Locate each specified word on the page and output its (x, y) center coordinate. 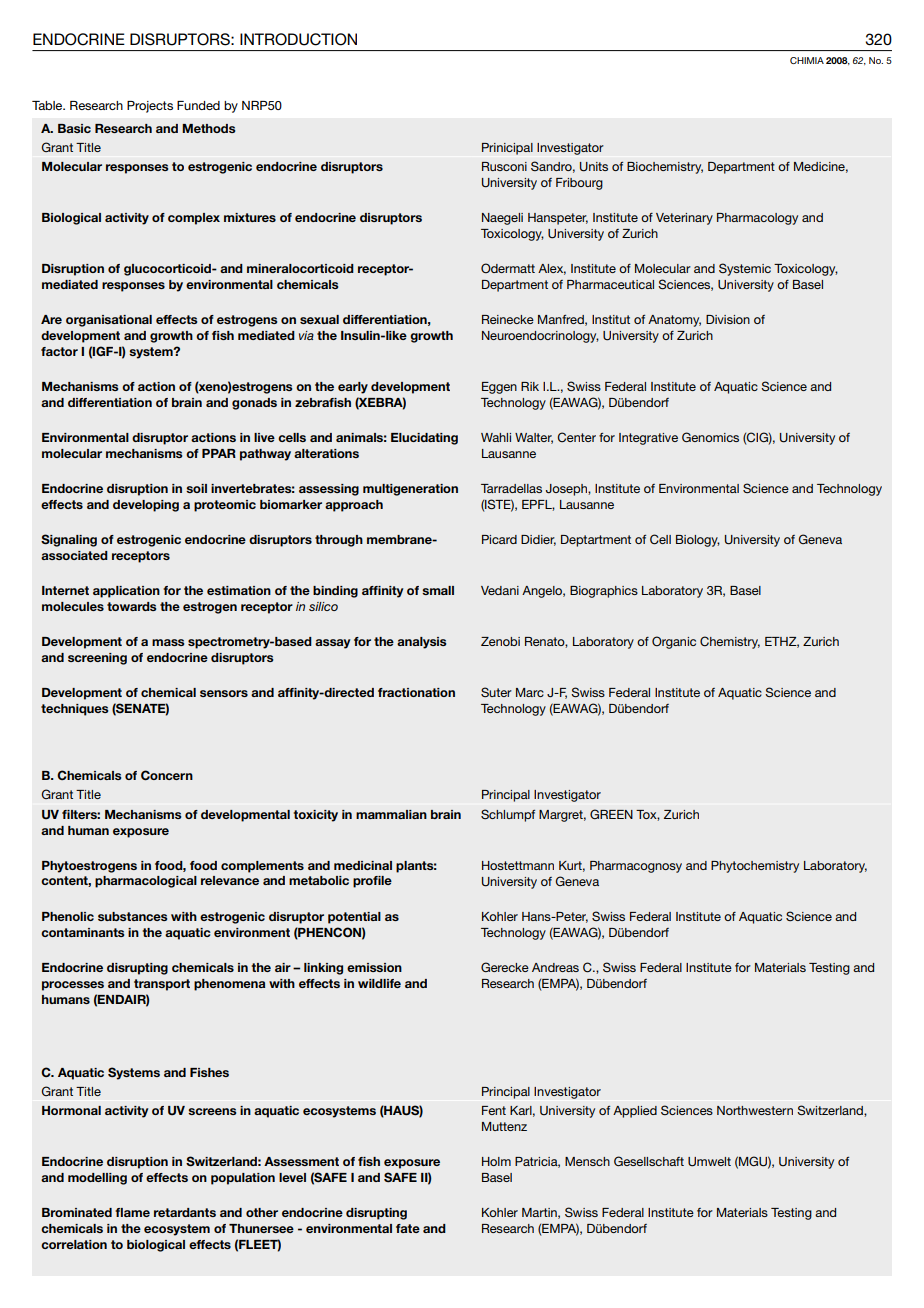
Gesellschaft (649, 1161)
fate (408, 1228)
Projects (150, 107)
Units (594, 167)
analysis (421, 643)
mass (168, 642)
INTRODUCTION (298, 39)
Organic (674, 642)
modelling (97, 1179)
